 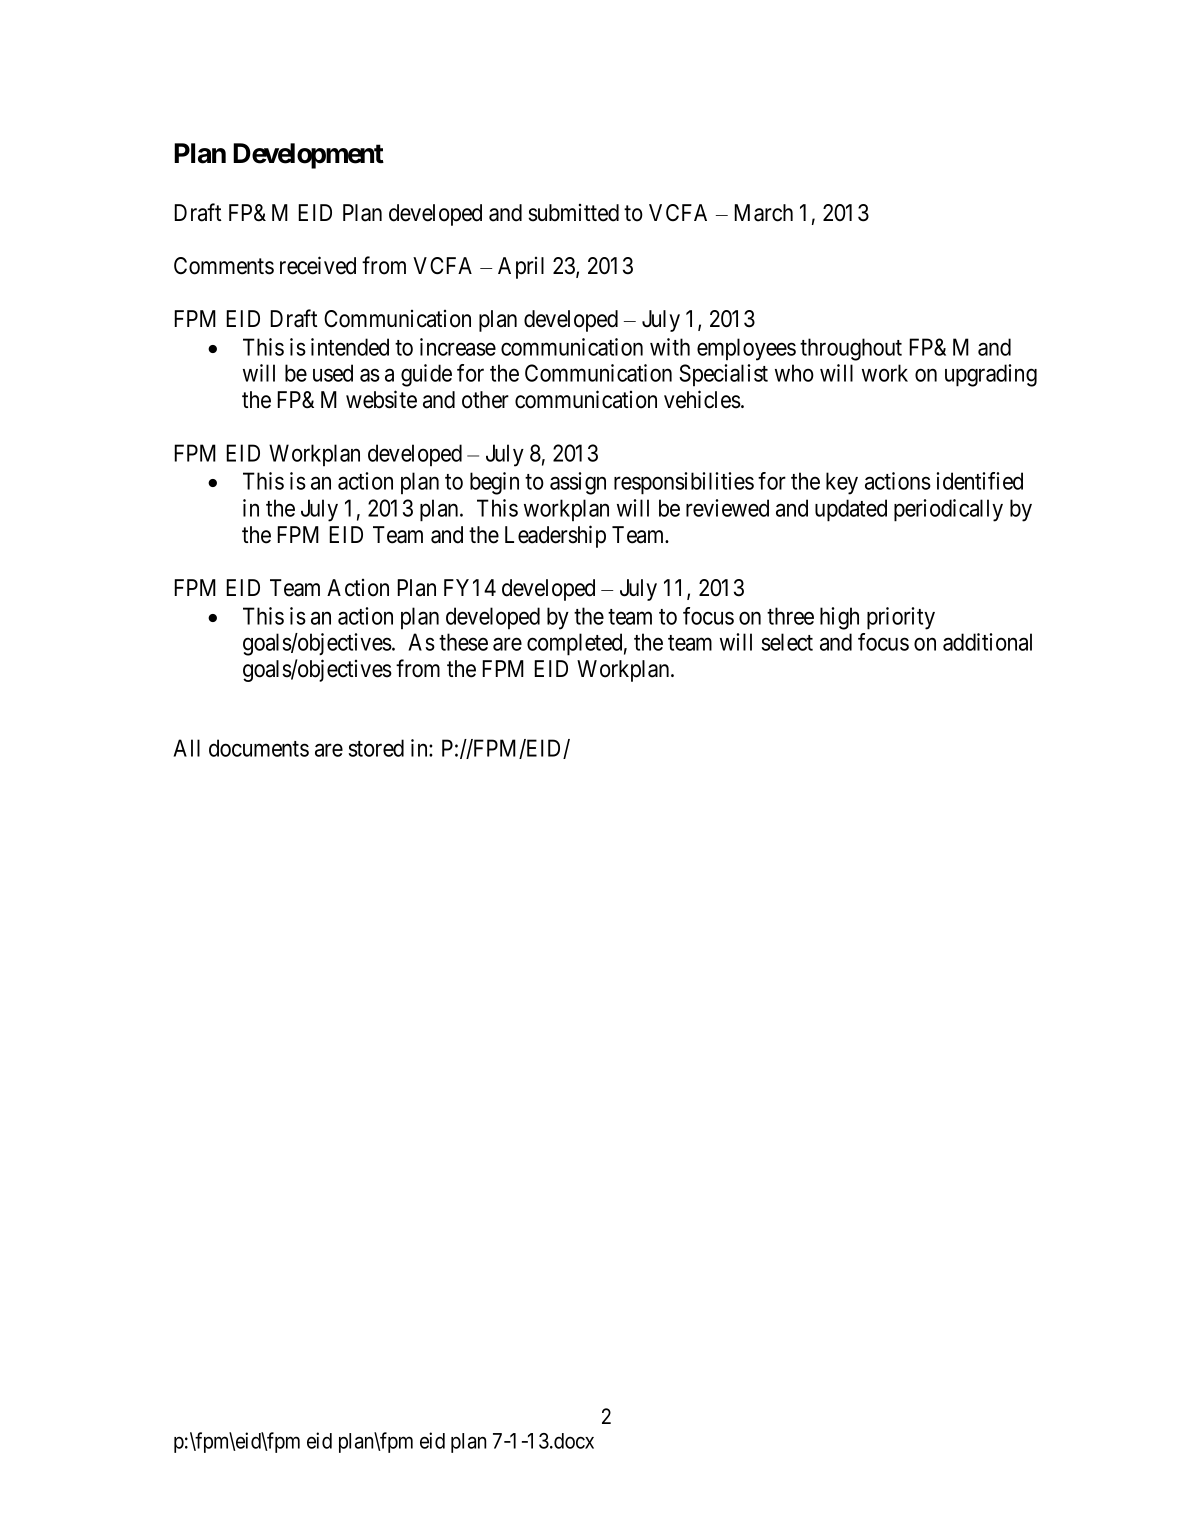 I want to click on website, so click(x=381, y=399).
